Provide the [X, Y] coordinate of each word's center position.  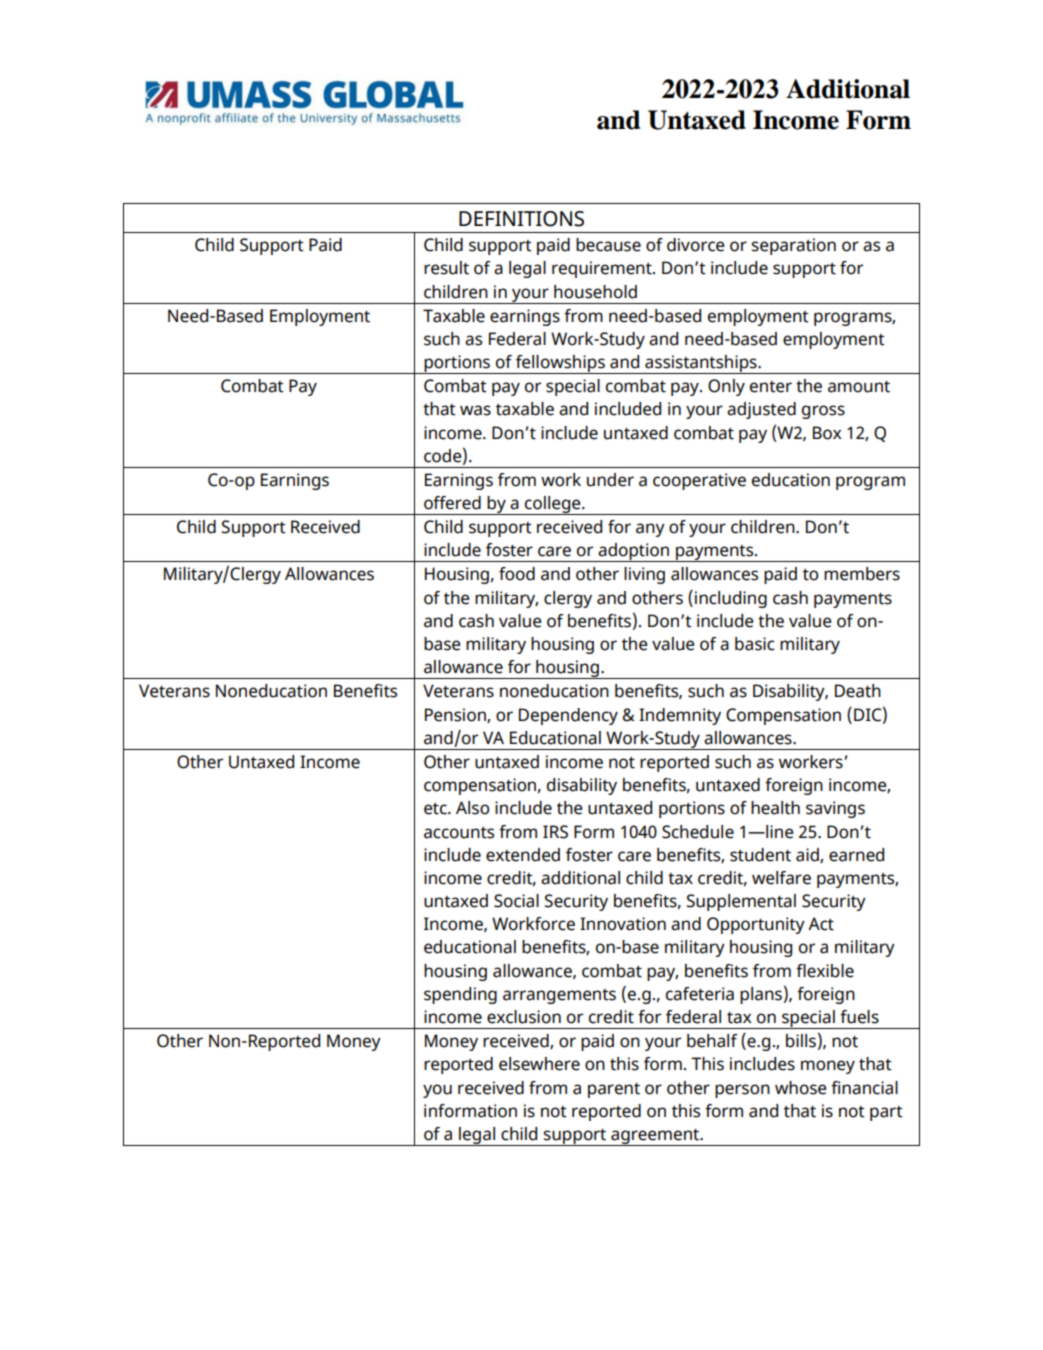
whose [800, 1088]
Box [827, 433]
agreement [655, 1137]
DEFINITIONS [521, 219]
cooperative [699, 481]
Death [858, 691]
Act [821, 924]
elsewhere [539, 1064]
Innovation [623, 924]
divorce [695, 245]
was [475, 410]
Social [516, 901]
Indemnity [680, 716]
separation [793, 246]
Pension [456, 715]
